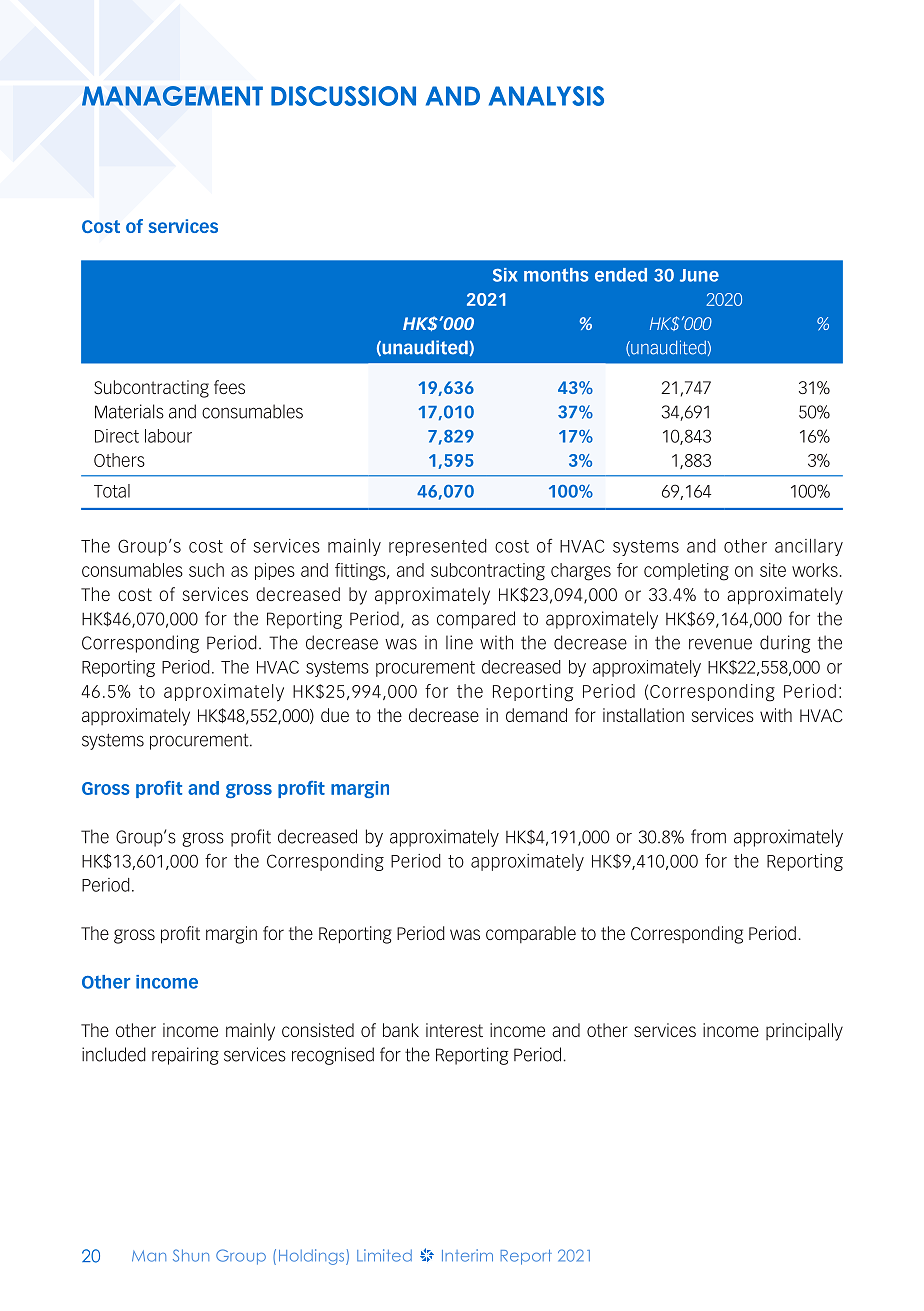 The height and width of the screenshot is (1311, 924). What do you see at coordinates (536, 715) in the screenshot?
I see `demand` at bounding box center [536, 715].
